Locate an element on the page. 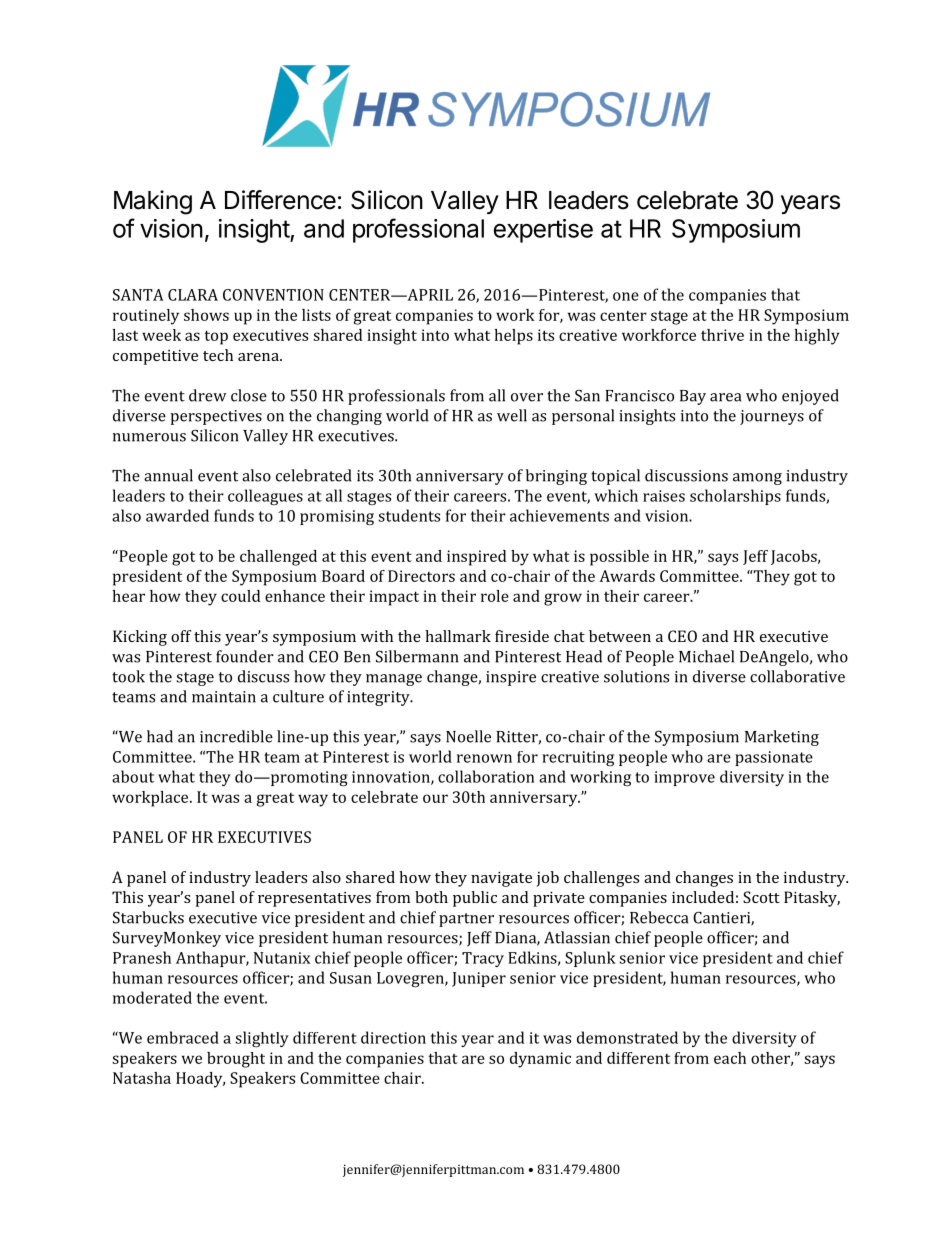 The image size is (952, 1233). hallmark is located at coordinates (458, 636).
